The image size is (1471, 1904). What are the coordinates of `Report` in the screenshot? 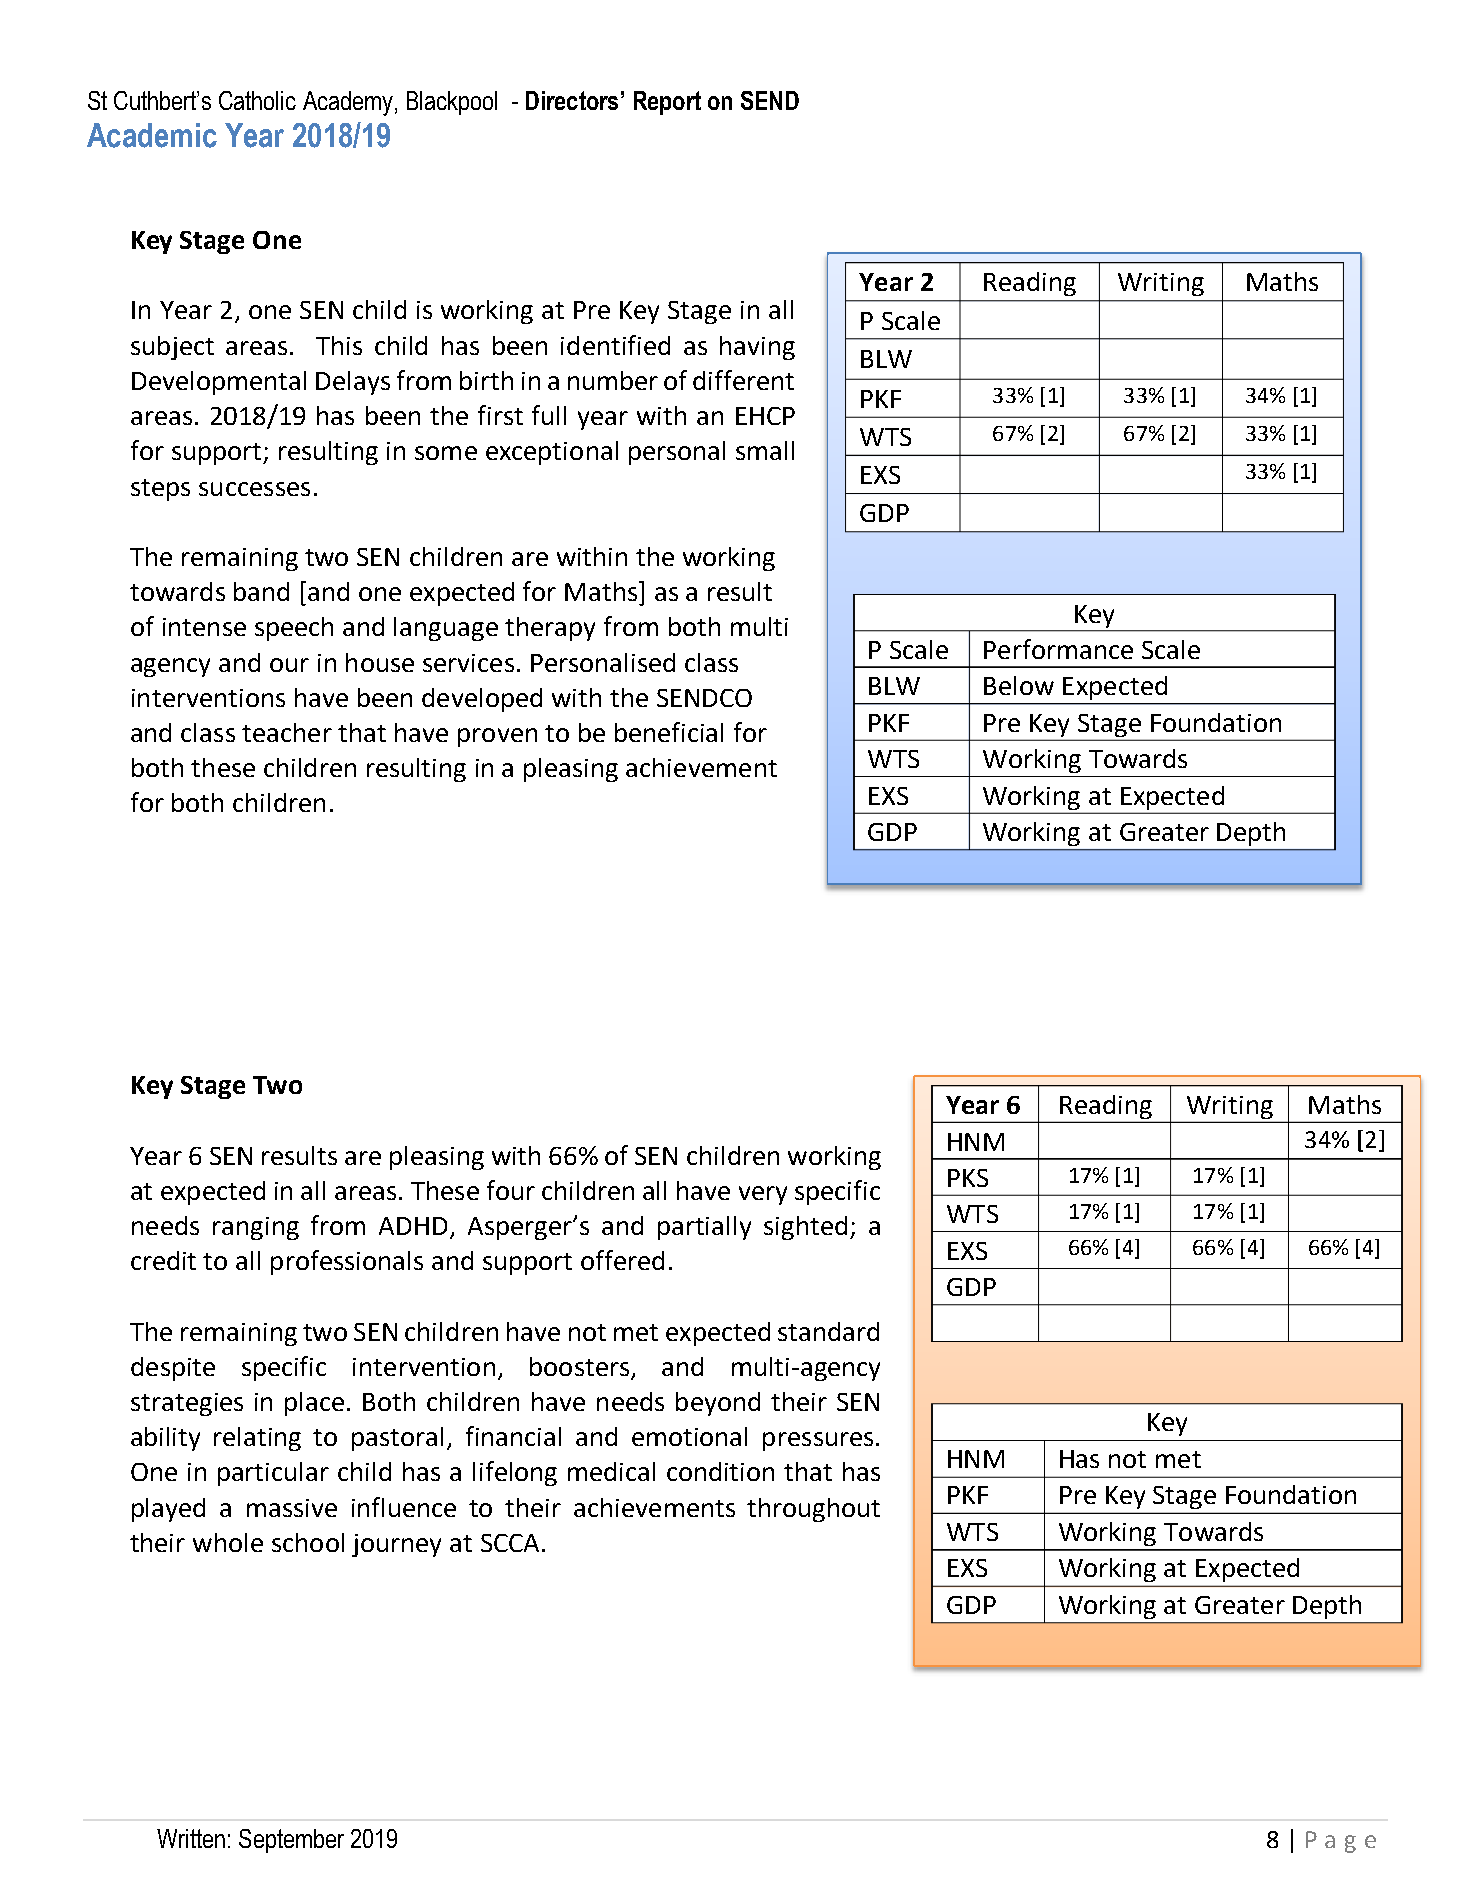 It's located at (667, 103).
